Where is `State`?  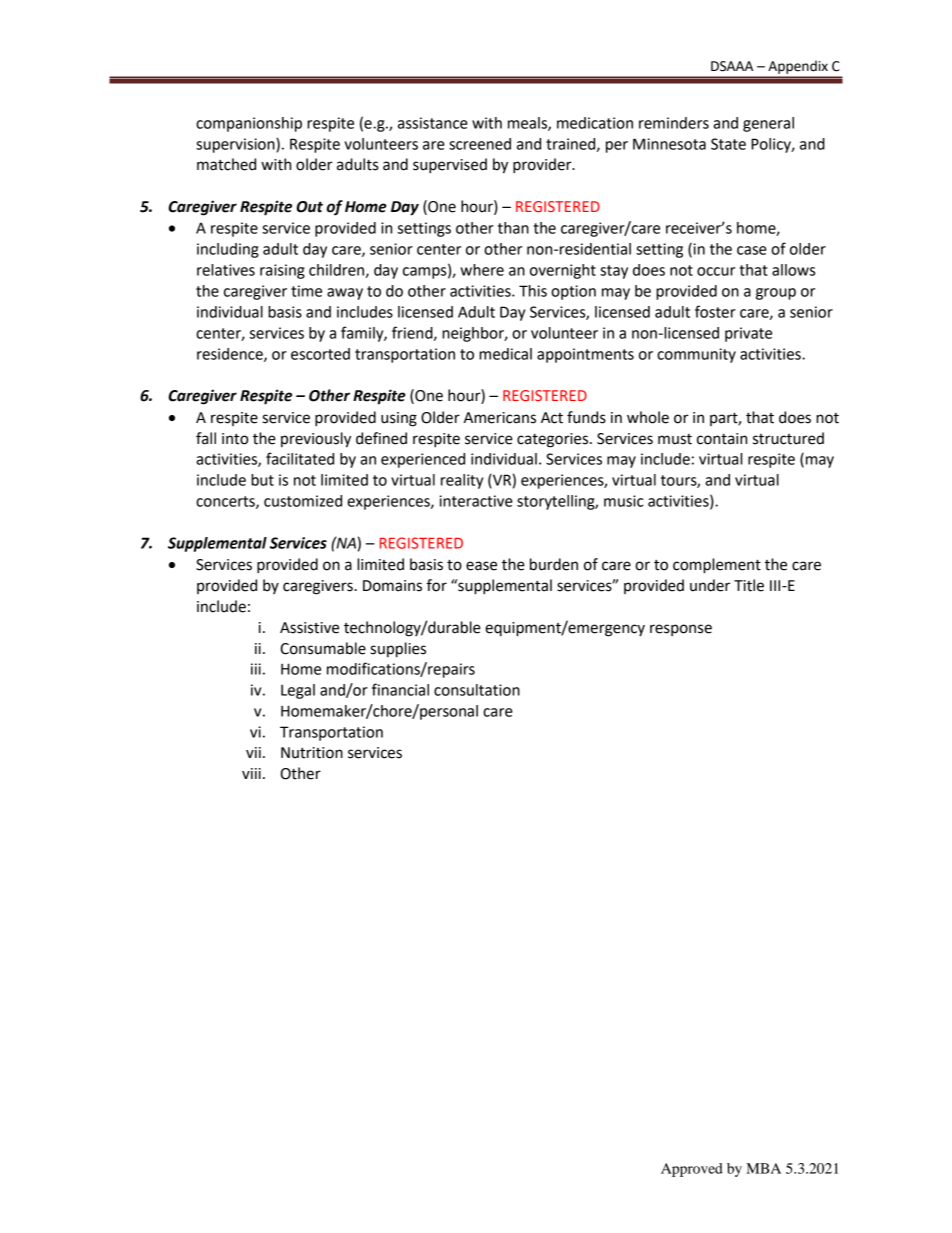 State is located at coordinates (728, 144).
